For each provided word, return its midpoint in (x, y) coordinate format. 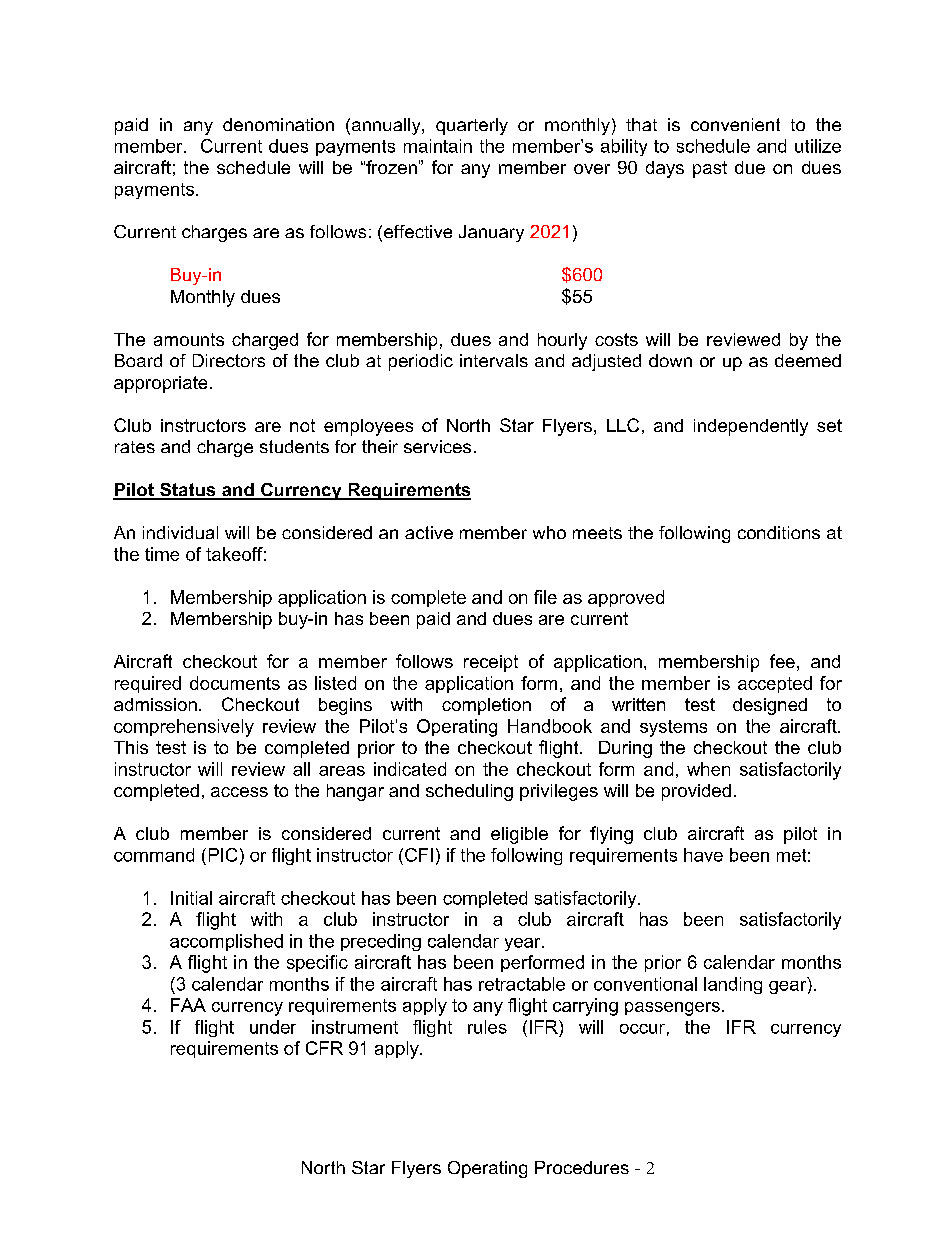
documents (235, 683)
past (710, 169)
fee (782, 661)
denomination (278, 124)
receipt (491, 663)
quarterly (472, 126)
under (273, 1027)
